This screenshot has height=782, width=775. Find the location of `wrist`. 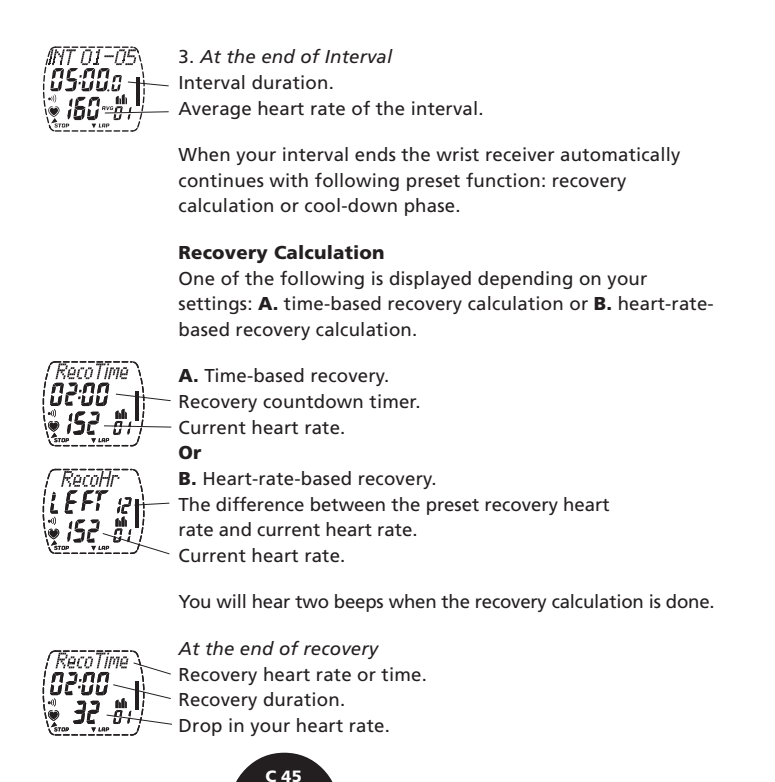

wrist is located at coordinates (457, 154).
